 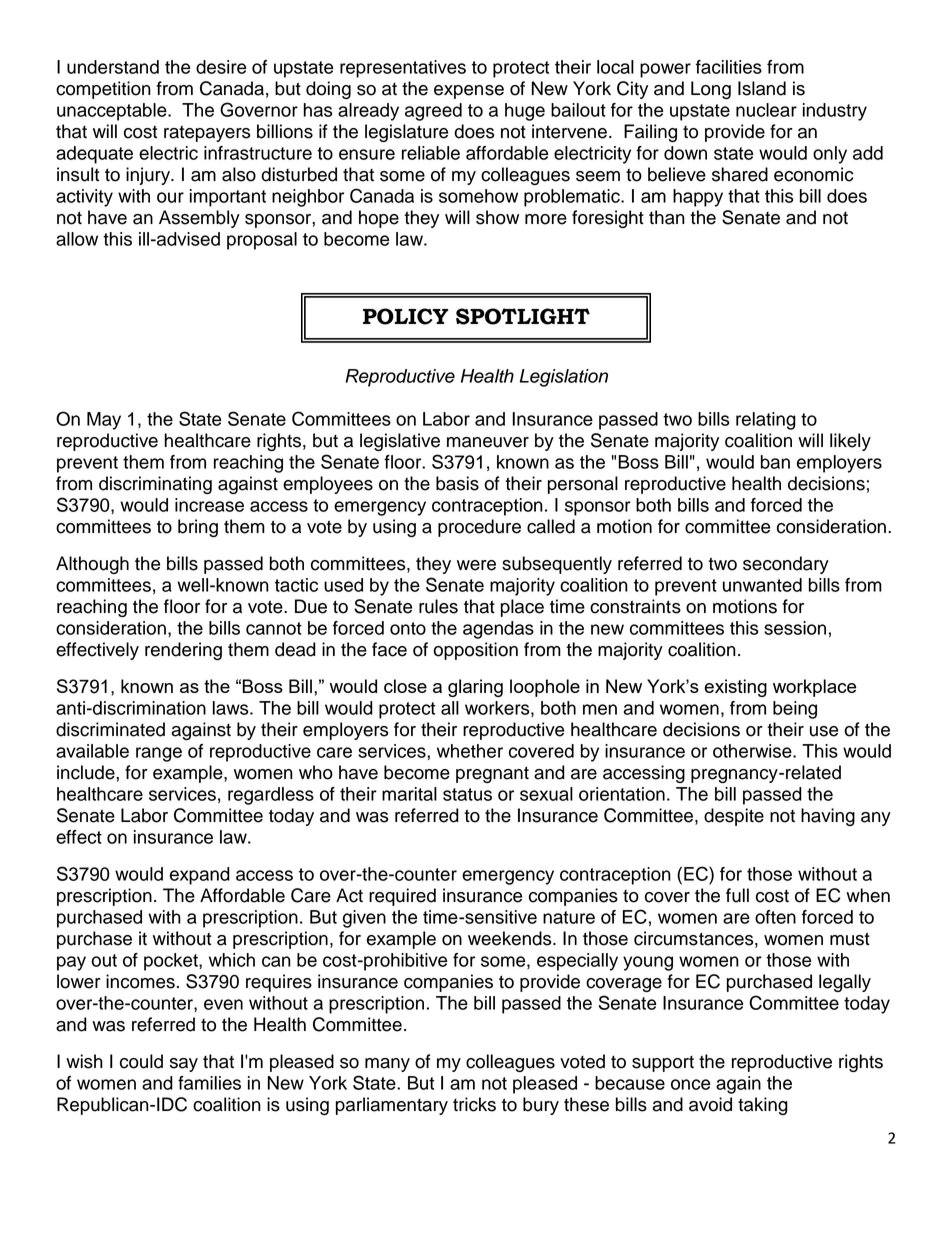 What do you see at coordinates (92, 565) in the screenshot?
I see `Although` at bounding box center [92, 565].
